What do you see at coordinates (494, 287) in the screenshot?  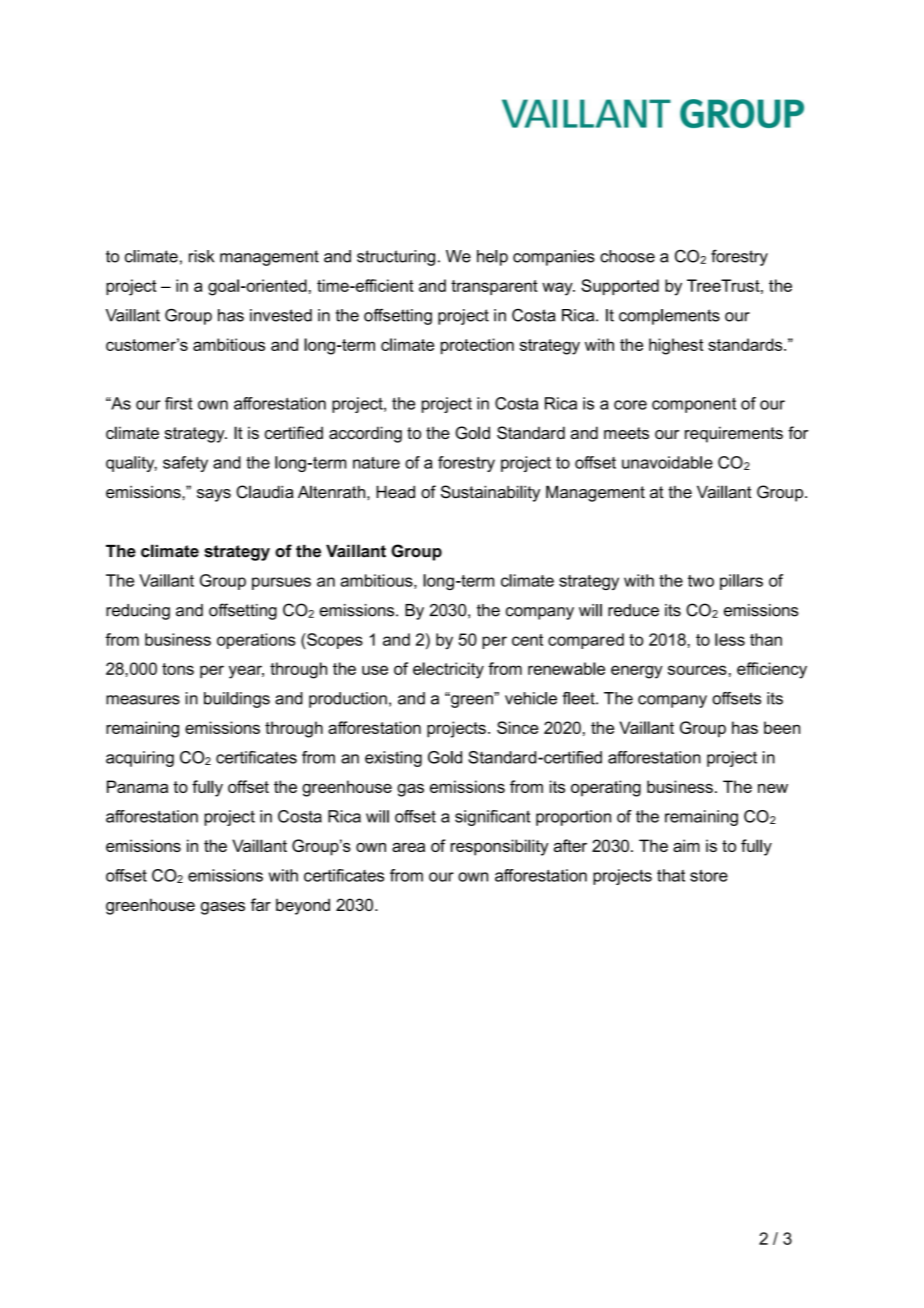 I see `transparent` at bounding box center [494, 287].
